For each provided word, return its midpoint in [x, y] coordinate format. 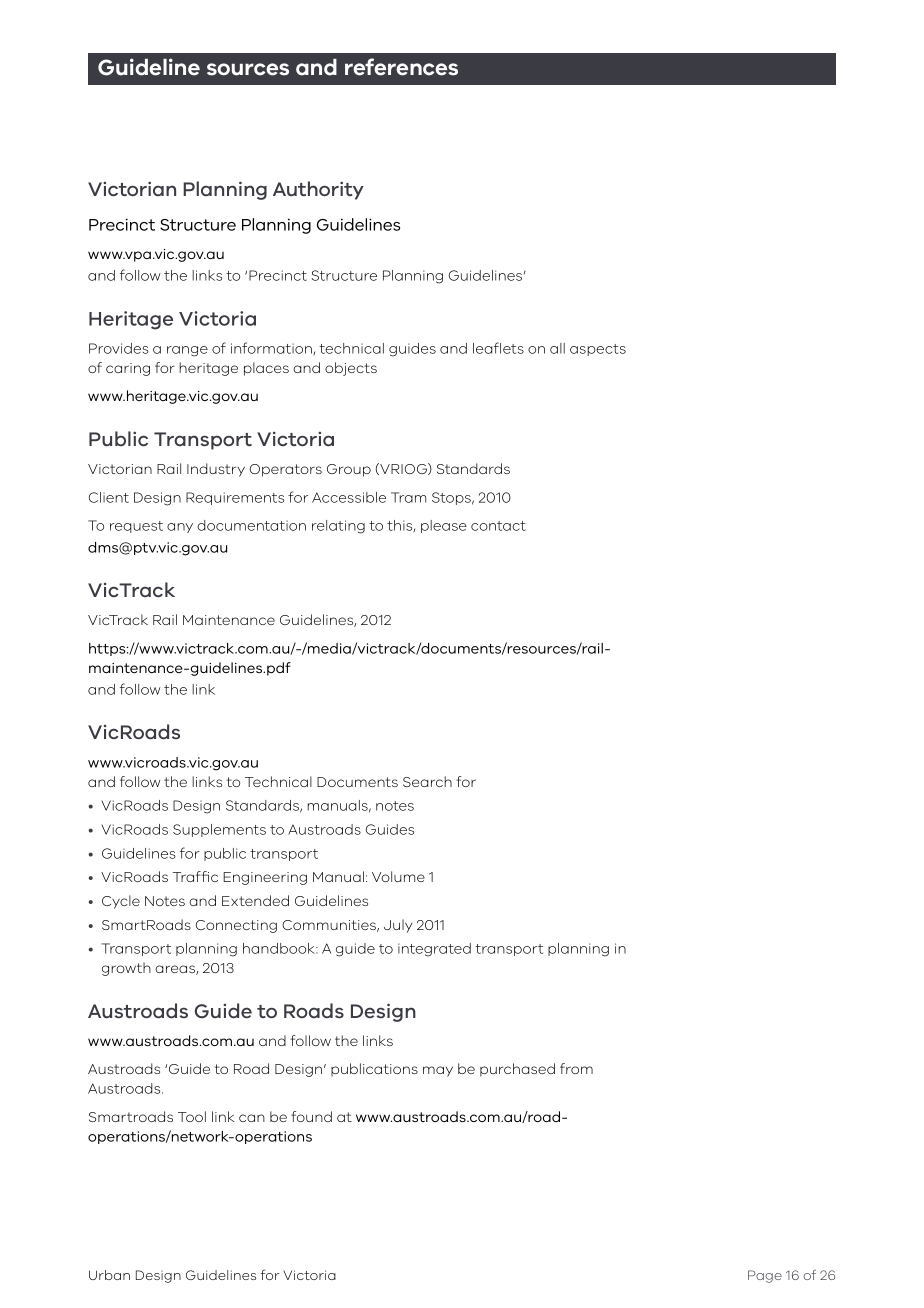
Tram [408, 497]
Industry [216, 470]
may [438, 1071]
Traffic [195, 876]
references [401, 67]
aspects [598, 350]
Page [765, 1276]
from [576, 1068]
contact [498, 526]
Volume [398, 876]
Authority [318, 190]
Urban [109, 1275]
